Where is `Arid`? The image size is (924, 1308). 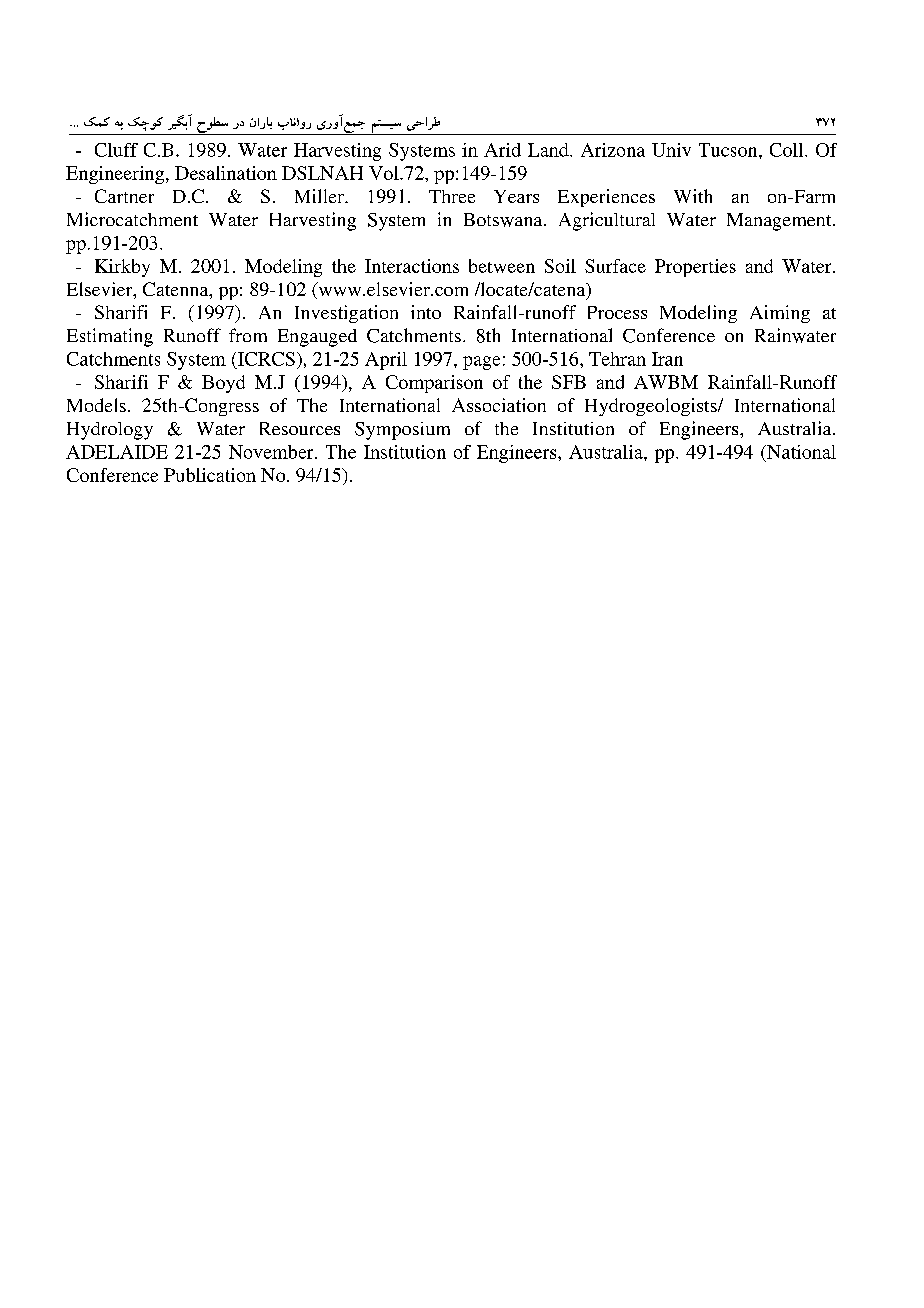 Arid is located at coordinates (502, 150).
